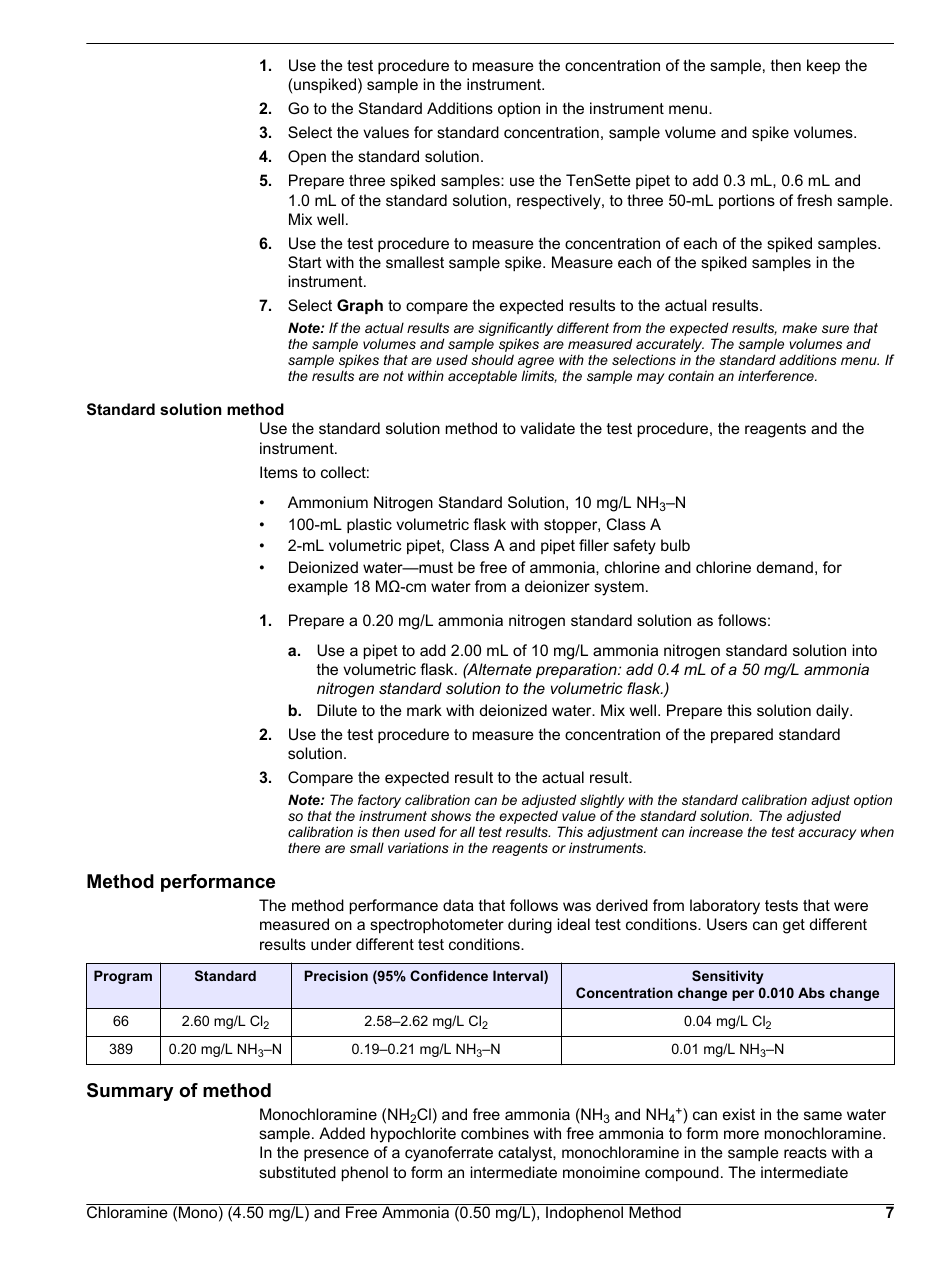  What do you see at coordinates (451, 815) in the image?
I see `shows` at bounding box center [451, 815].
